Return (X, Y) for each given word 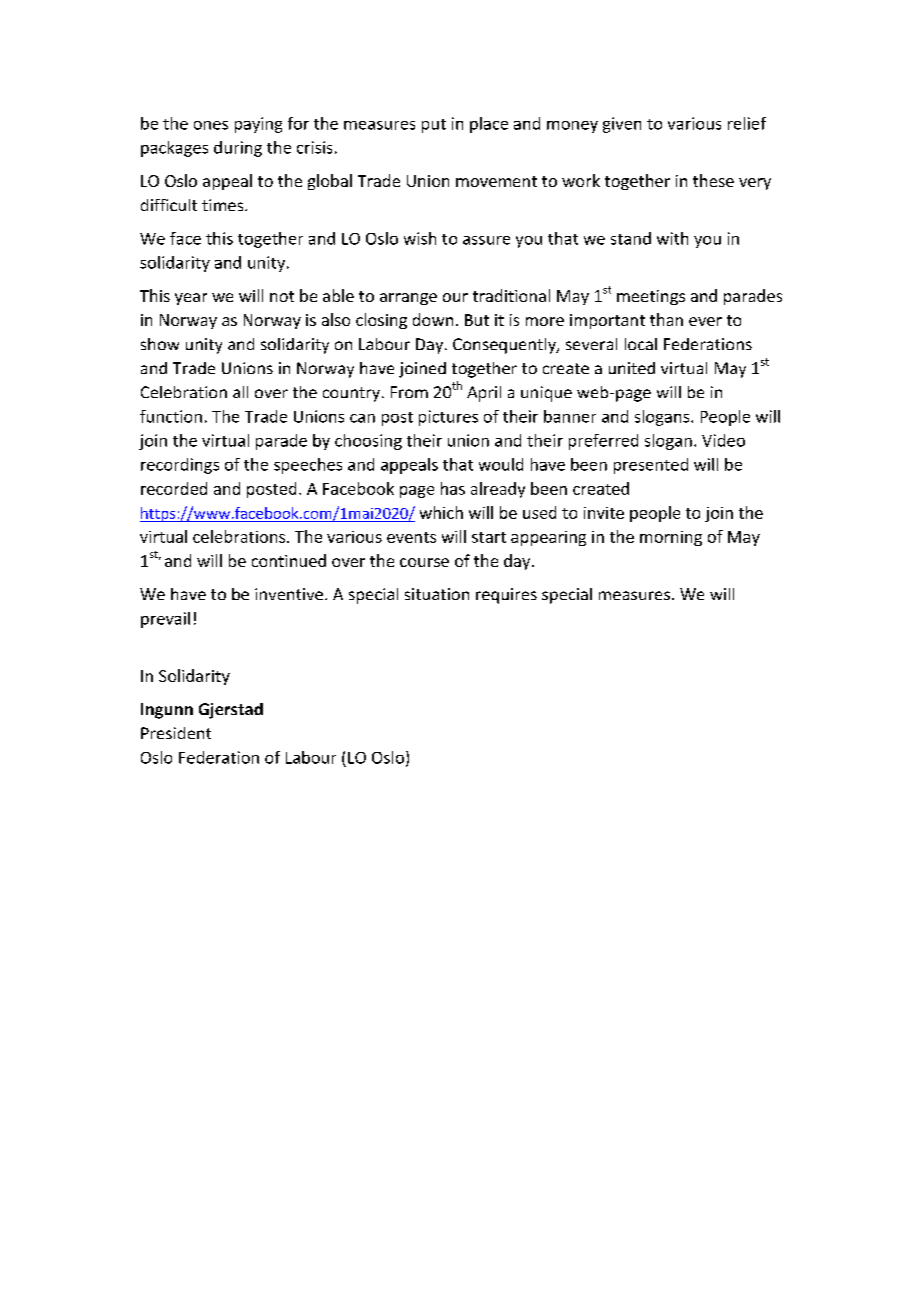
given (622, 125)
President (176, 733)
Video (723, 440)
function (171, 416)
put (434, 126)
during (238, 149)
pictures (448, 418)
